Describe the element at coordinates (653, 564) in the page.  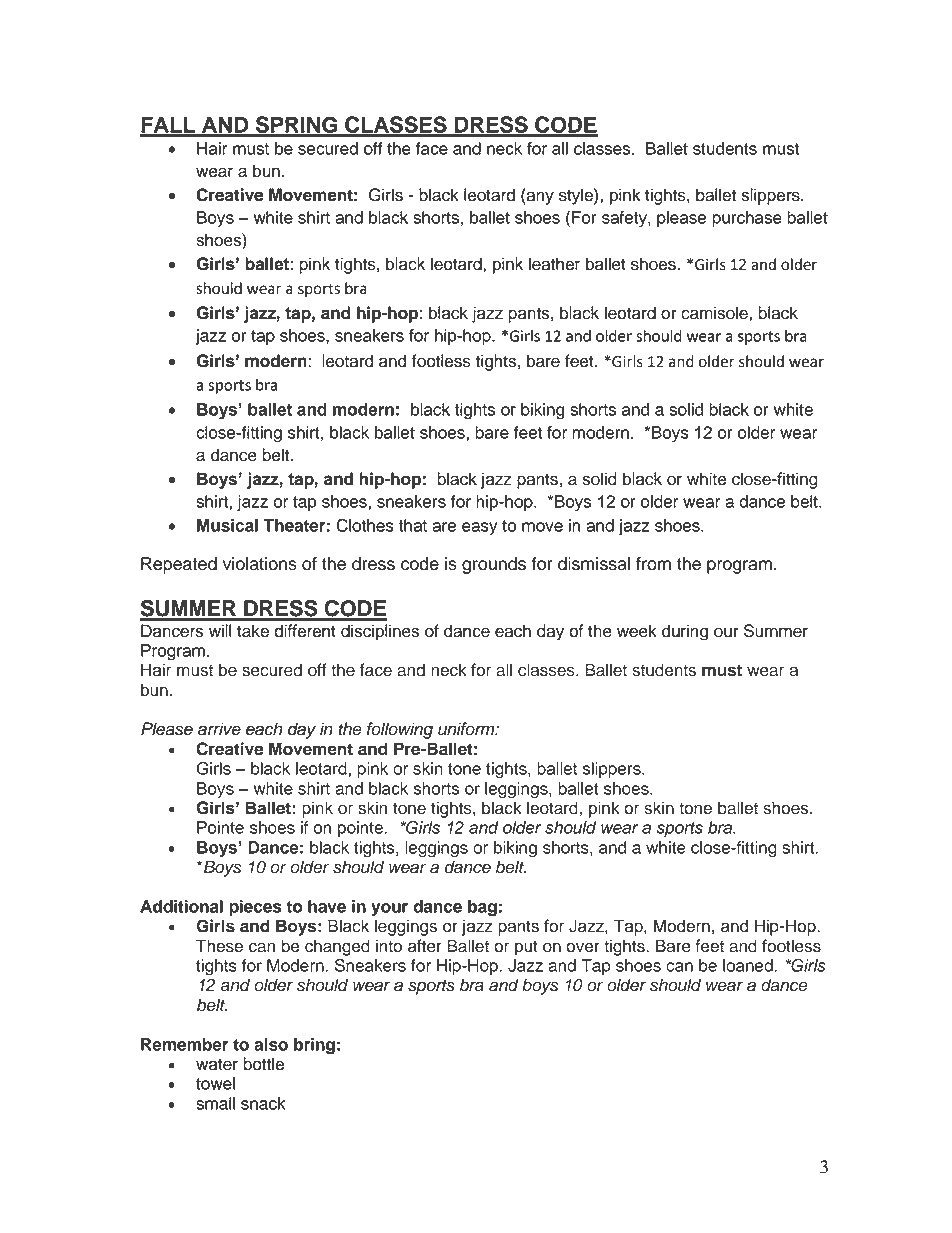
I see `from` at that location.
